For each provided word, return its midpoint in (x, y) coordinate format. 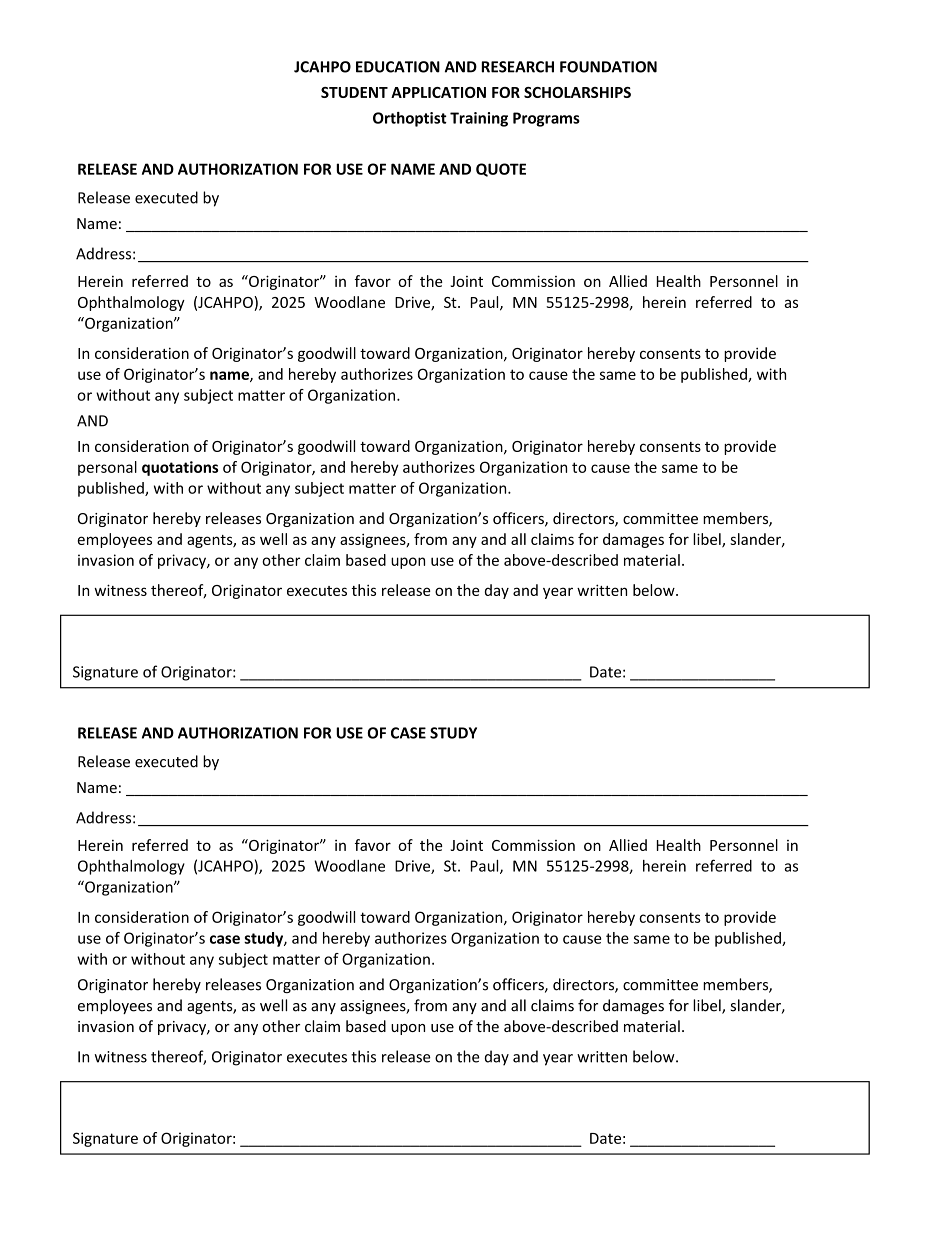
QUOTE (501, 170)
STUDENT (354, 92)
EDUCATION (398, 67)
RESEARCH (517, 67)
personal (107, 468)
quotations (180, 468)
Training (479, 119)
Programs (546, 119)
